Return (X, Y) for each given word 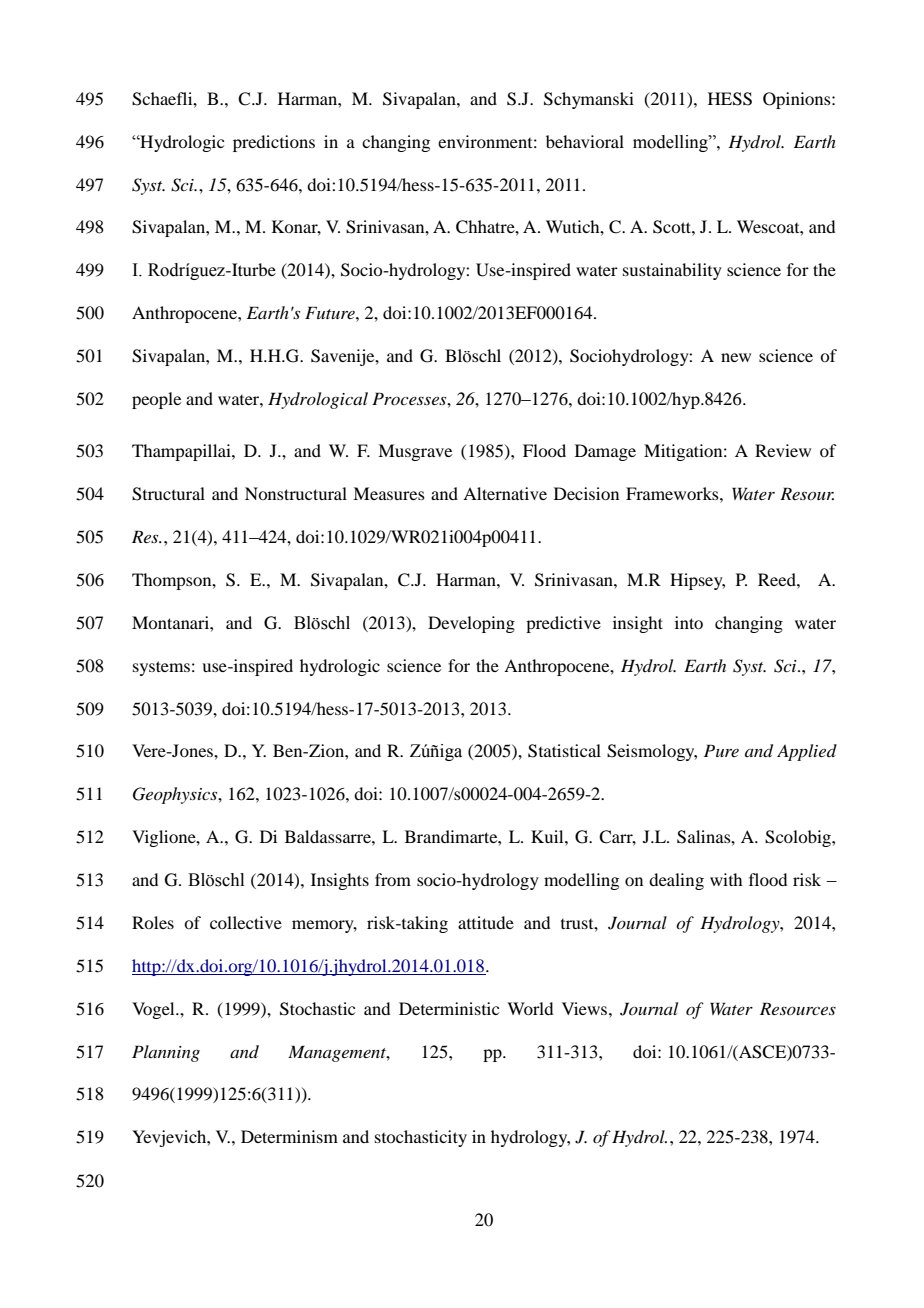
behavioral (585, 141)
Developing (471, 624)
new (736, 357)
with (726, 879)
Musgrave (415, 452)
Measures (389, 493)
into (689, 622)
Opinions (798, 100)
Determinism (289, 1136)
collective (246, 922)
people (156, 400)
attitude (486, 922)
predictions (274, 143)
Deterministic (449, 1008)
